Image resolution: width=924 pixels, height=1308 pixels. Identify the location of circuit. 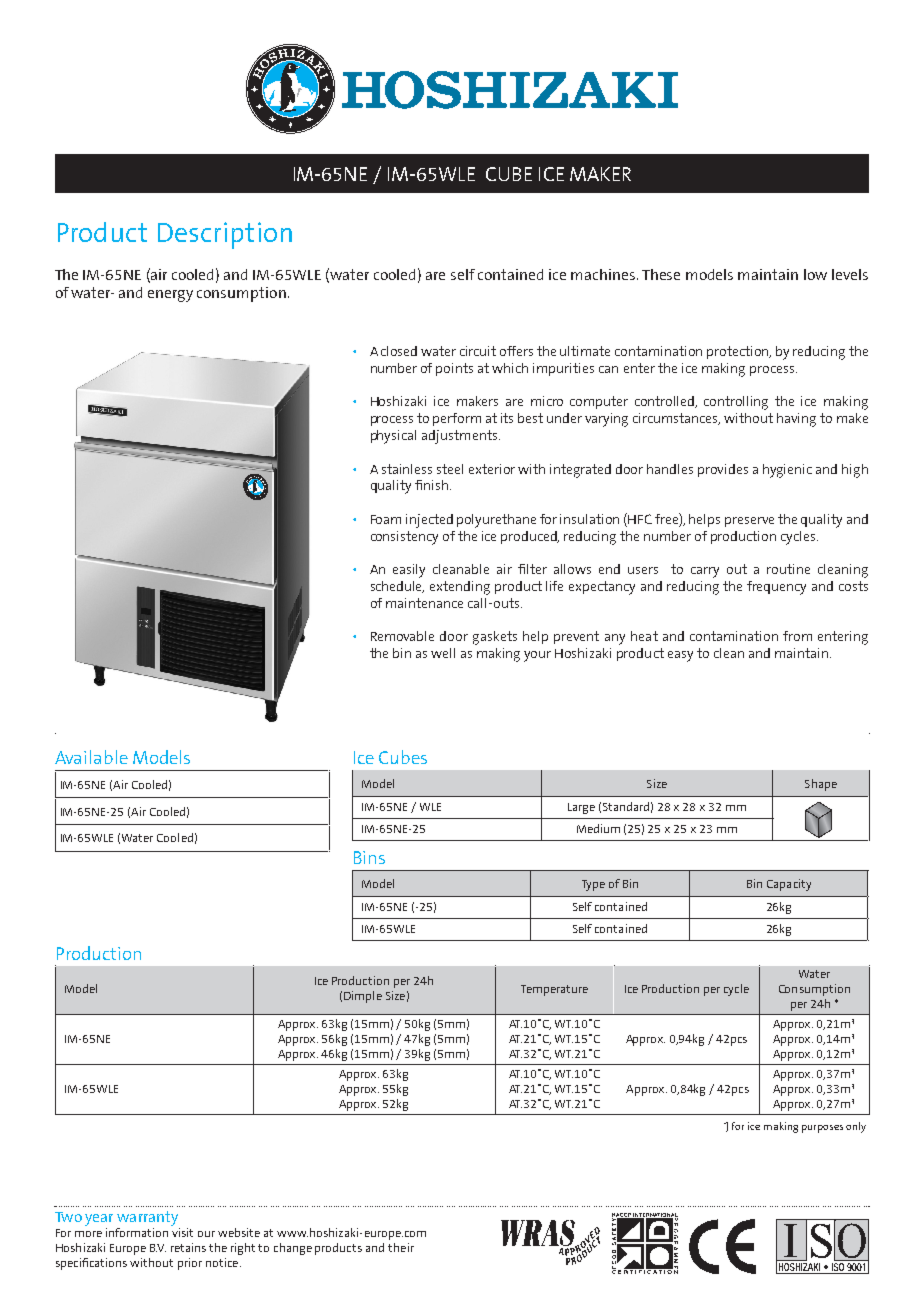
(478, 351).
